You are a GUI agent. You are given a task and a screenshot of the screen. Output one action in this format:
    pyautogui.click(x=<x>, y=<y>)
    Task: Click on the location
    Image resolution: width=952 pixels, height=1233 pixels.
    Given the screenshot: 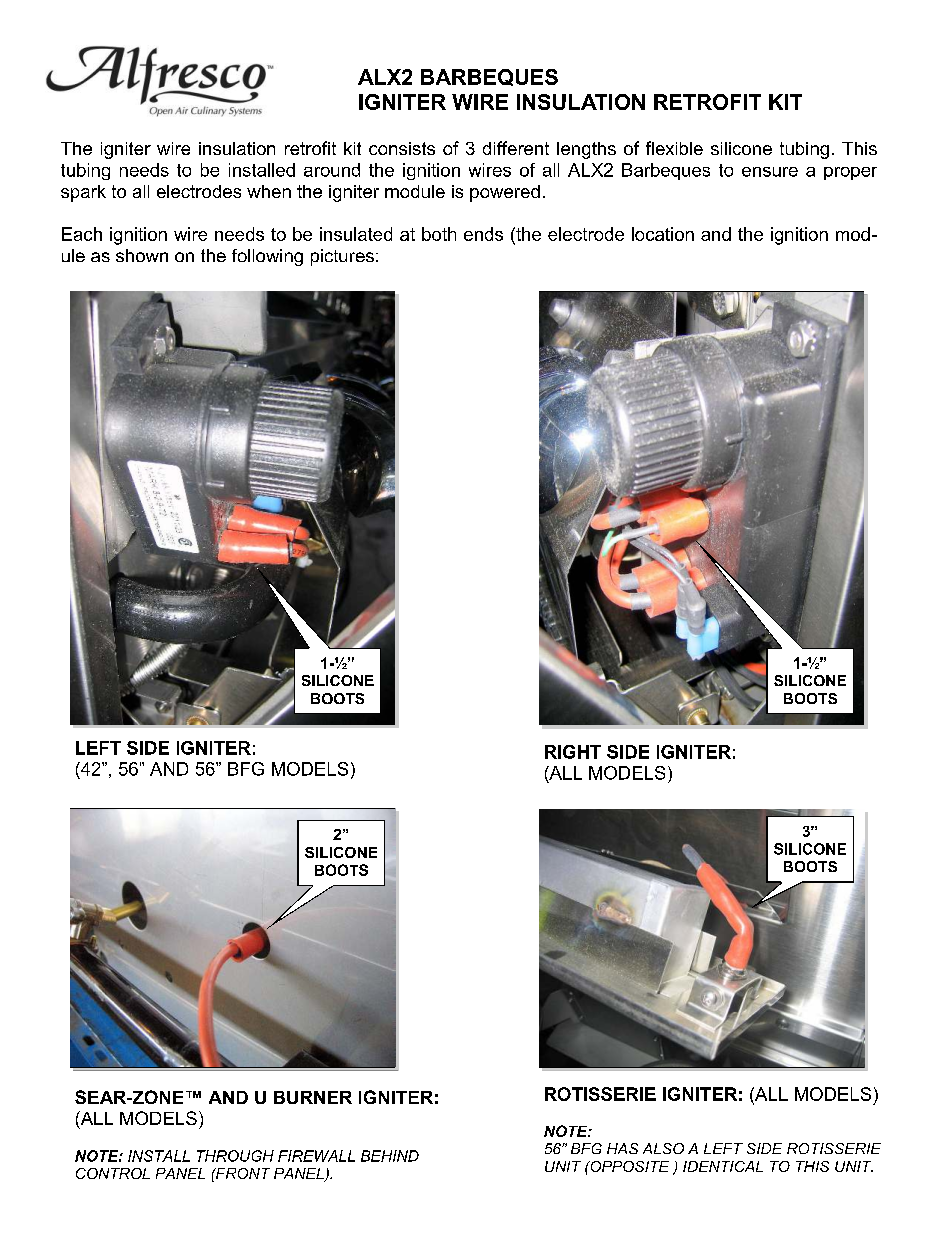 What is the action you would take?
    pyautogui.click(x=663, y=234)
